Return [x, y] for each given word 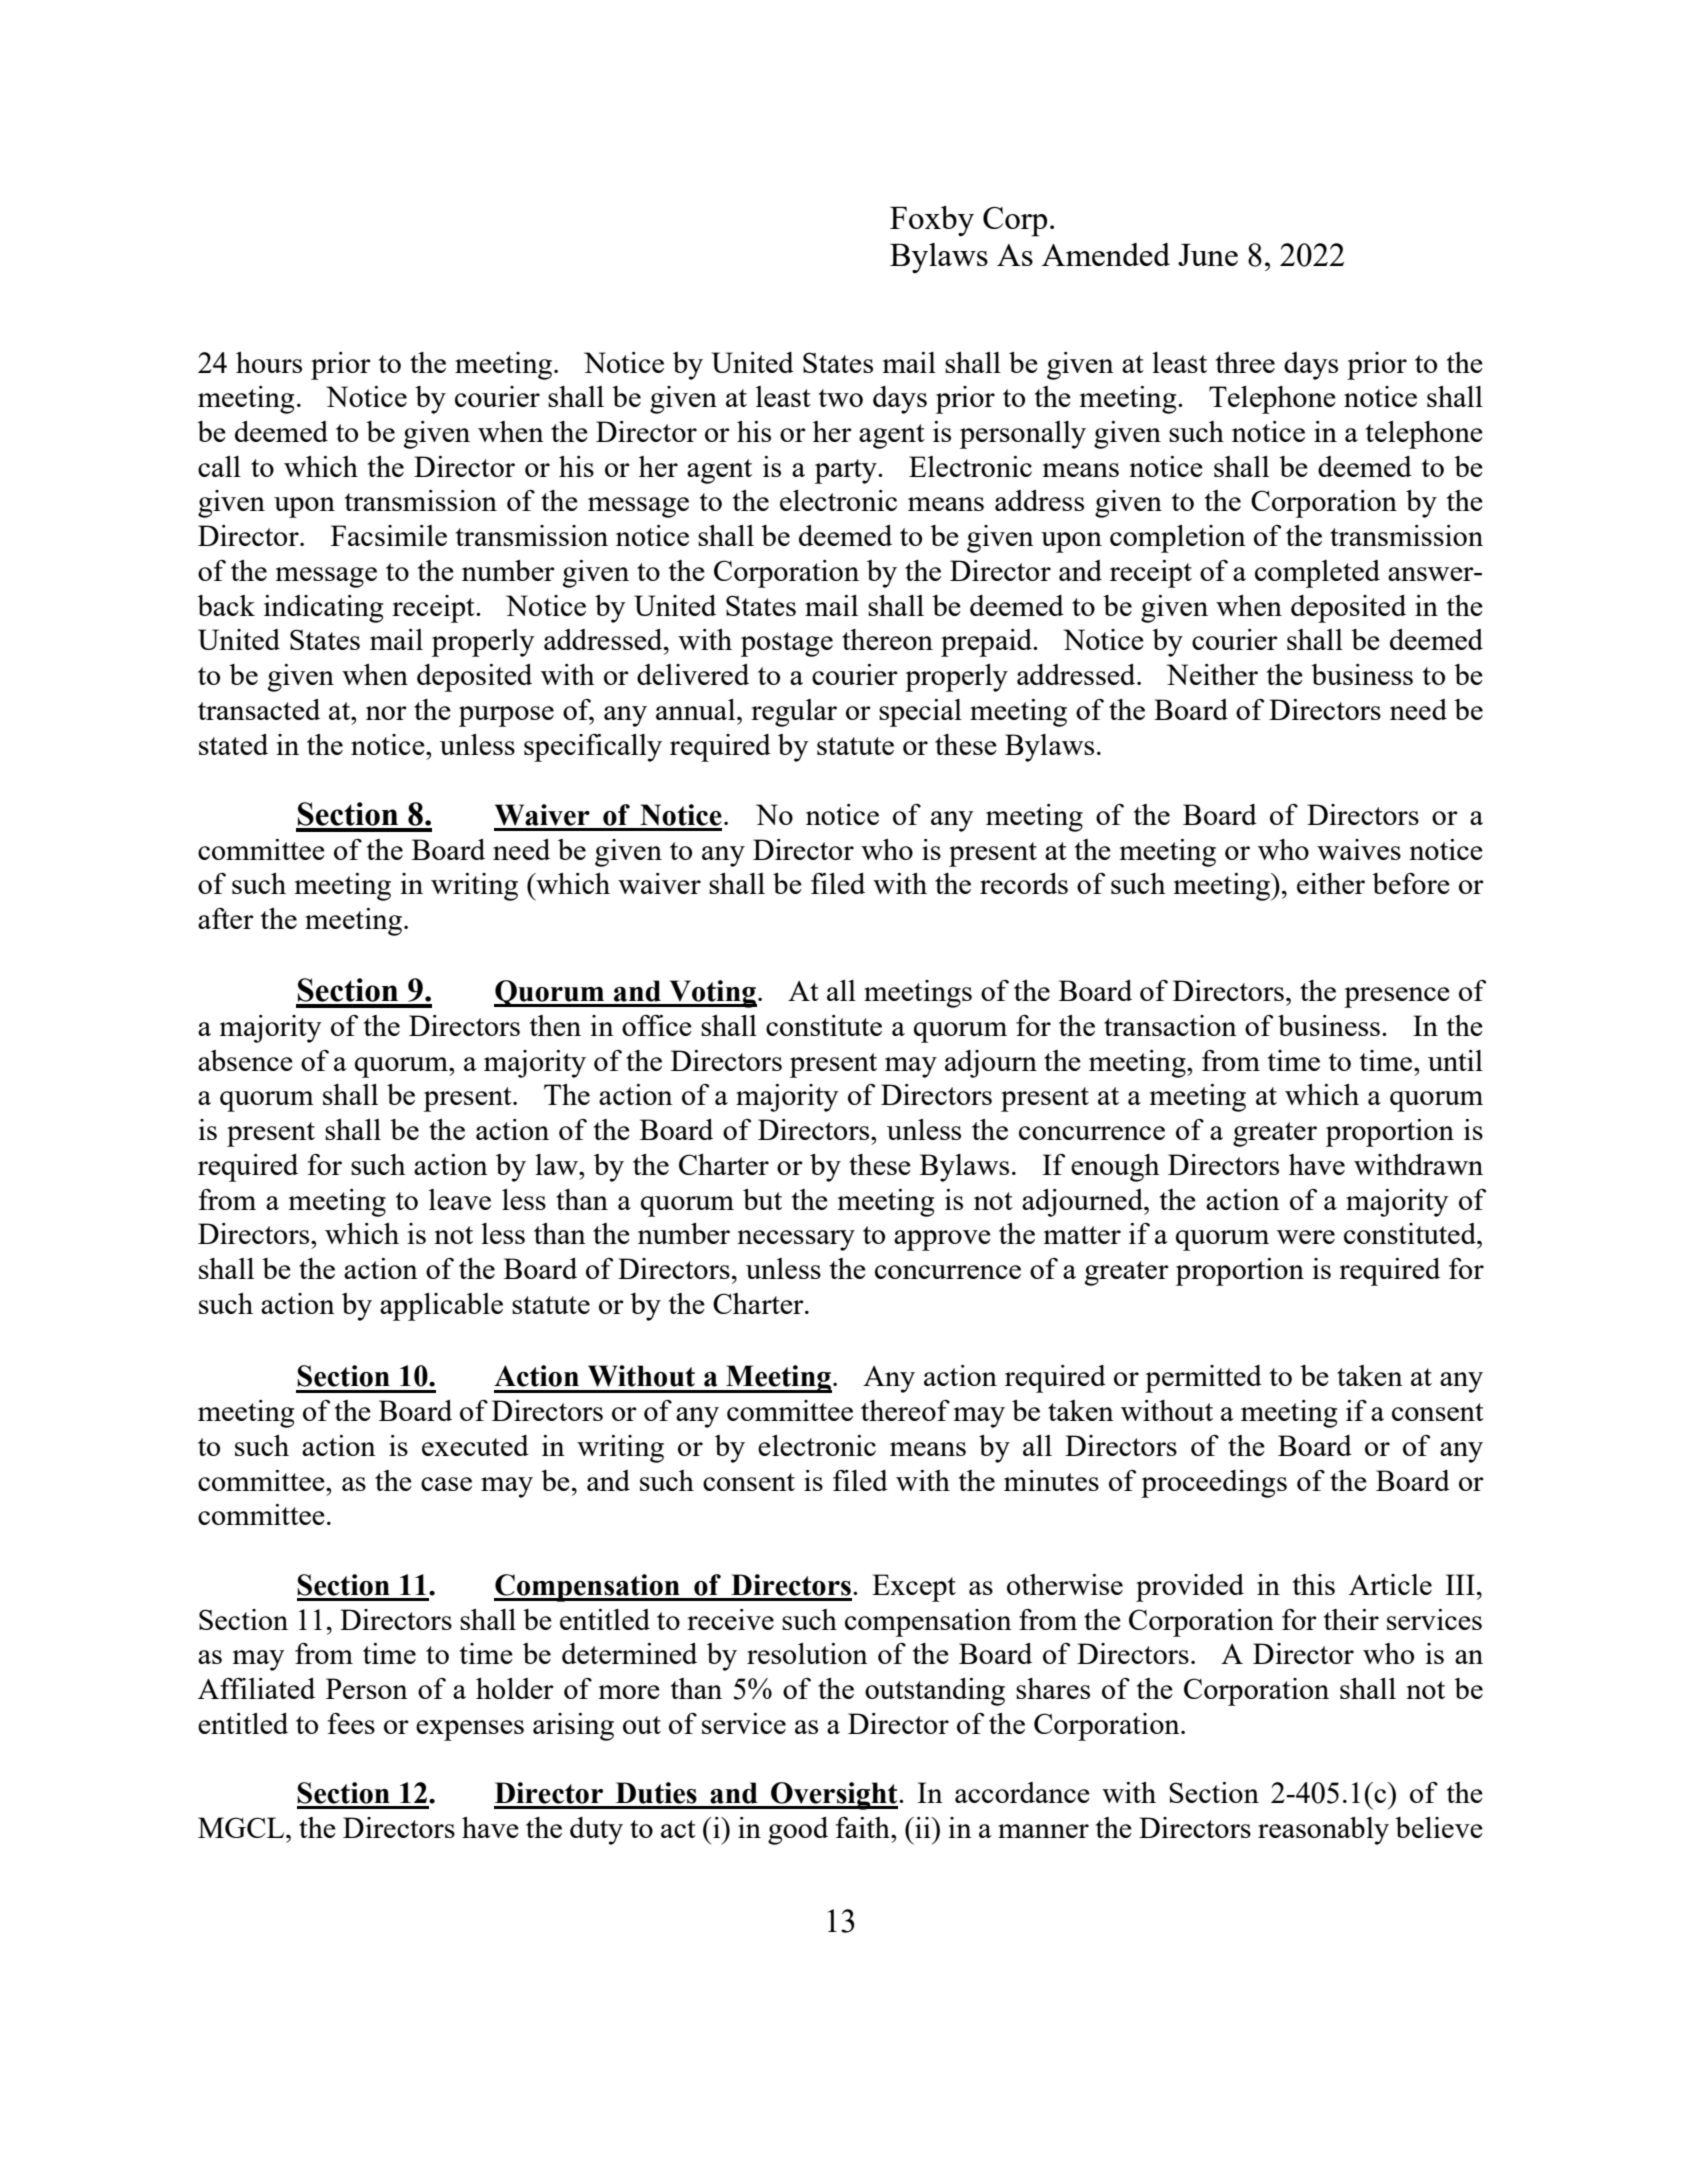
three [1245, 362]
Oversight [834, 1796]
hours [269, 362]
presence [1397, 997]
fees [351, 1723]
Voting [712, 994]
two [841, 398]
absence [245, 1060]
